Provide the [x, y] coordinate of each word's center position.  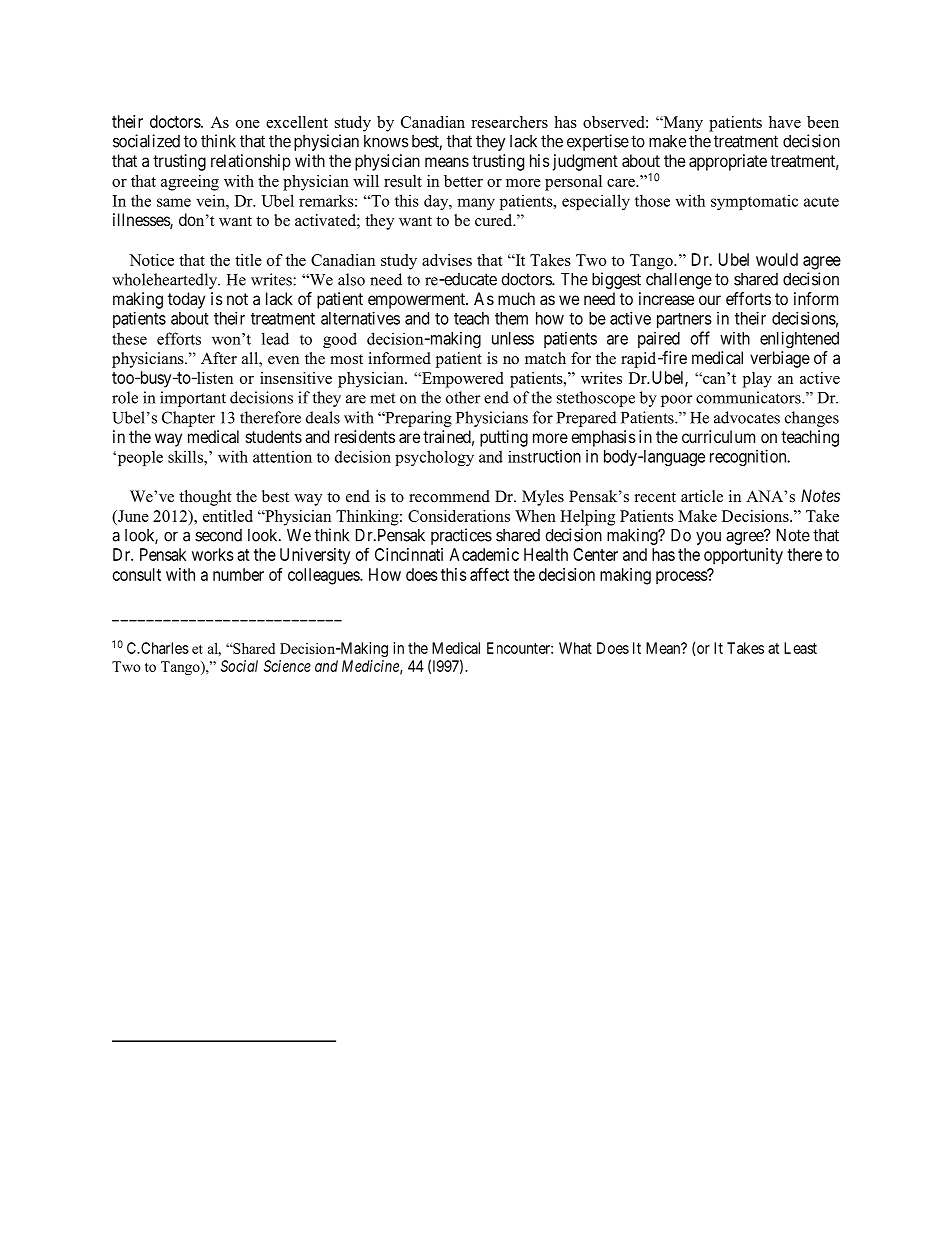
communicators [749, 397]
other [463, 397]
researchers [509, 122]
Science [287, 666]
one [248, 124]
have [785, 122]
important [193, 399]
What [575, 648]
